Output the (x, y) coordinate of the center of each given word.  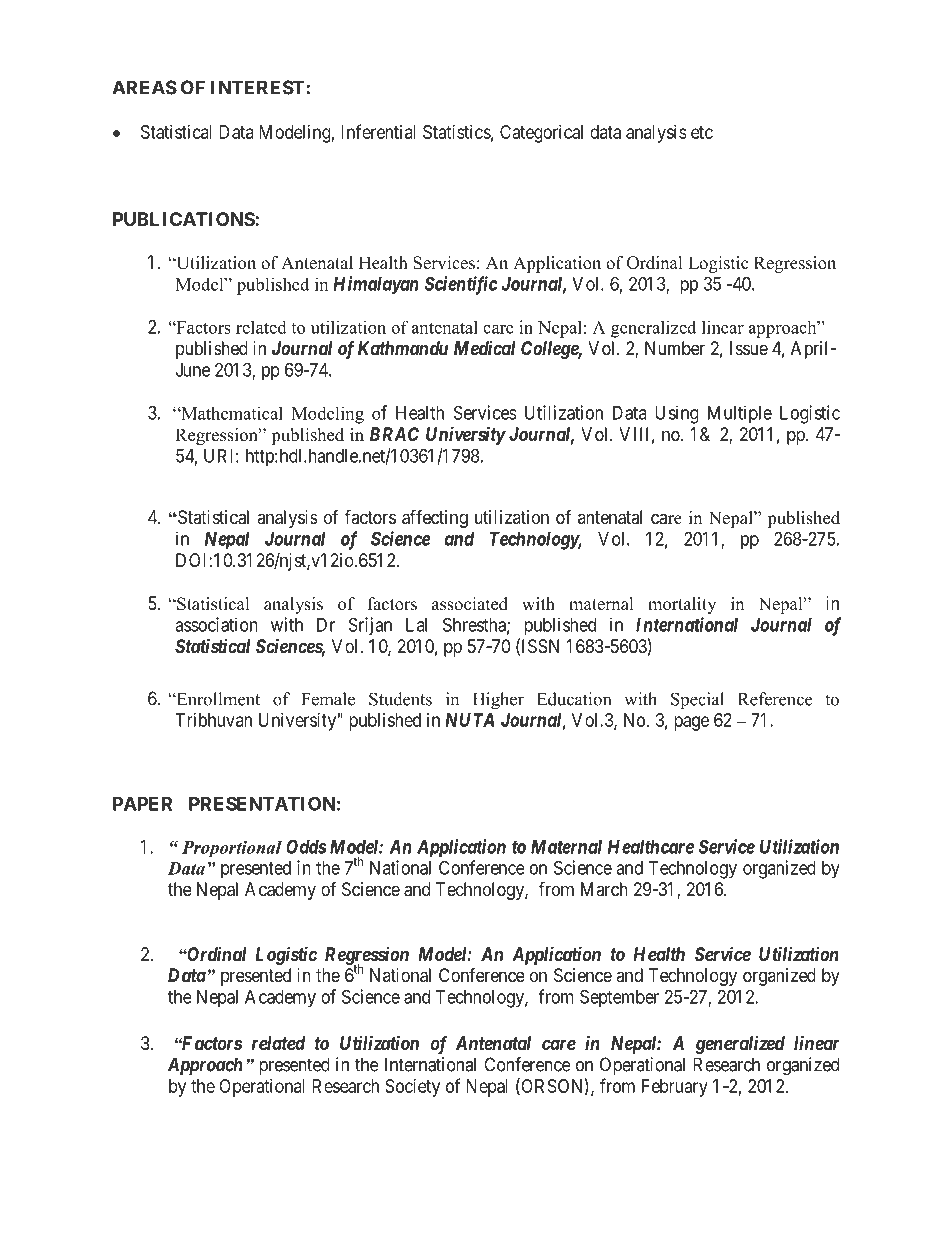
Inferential (378, 131)
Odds (306, 846)
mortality (682, 605)
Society (412, 1088)
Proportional (232, 849)
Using (677, 414)
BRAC (394, 434)
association (216, 624)
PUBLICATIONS (184, 219)
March (604, 889)
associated (470, 604)
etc (702, 132)
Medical (484, 348)
